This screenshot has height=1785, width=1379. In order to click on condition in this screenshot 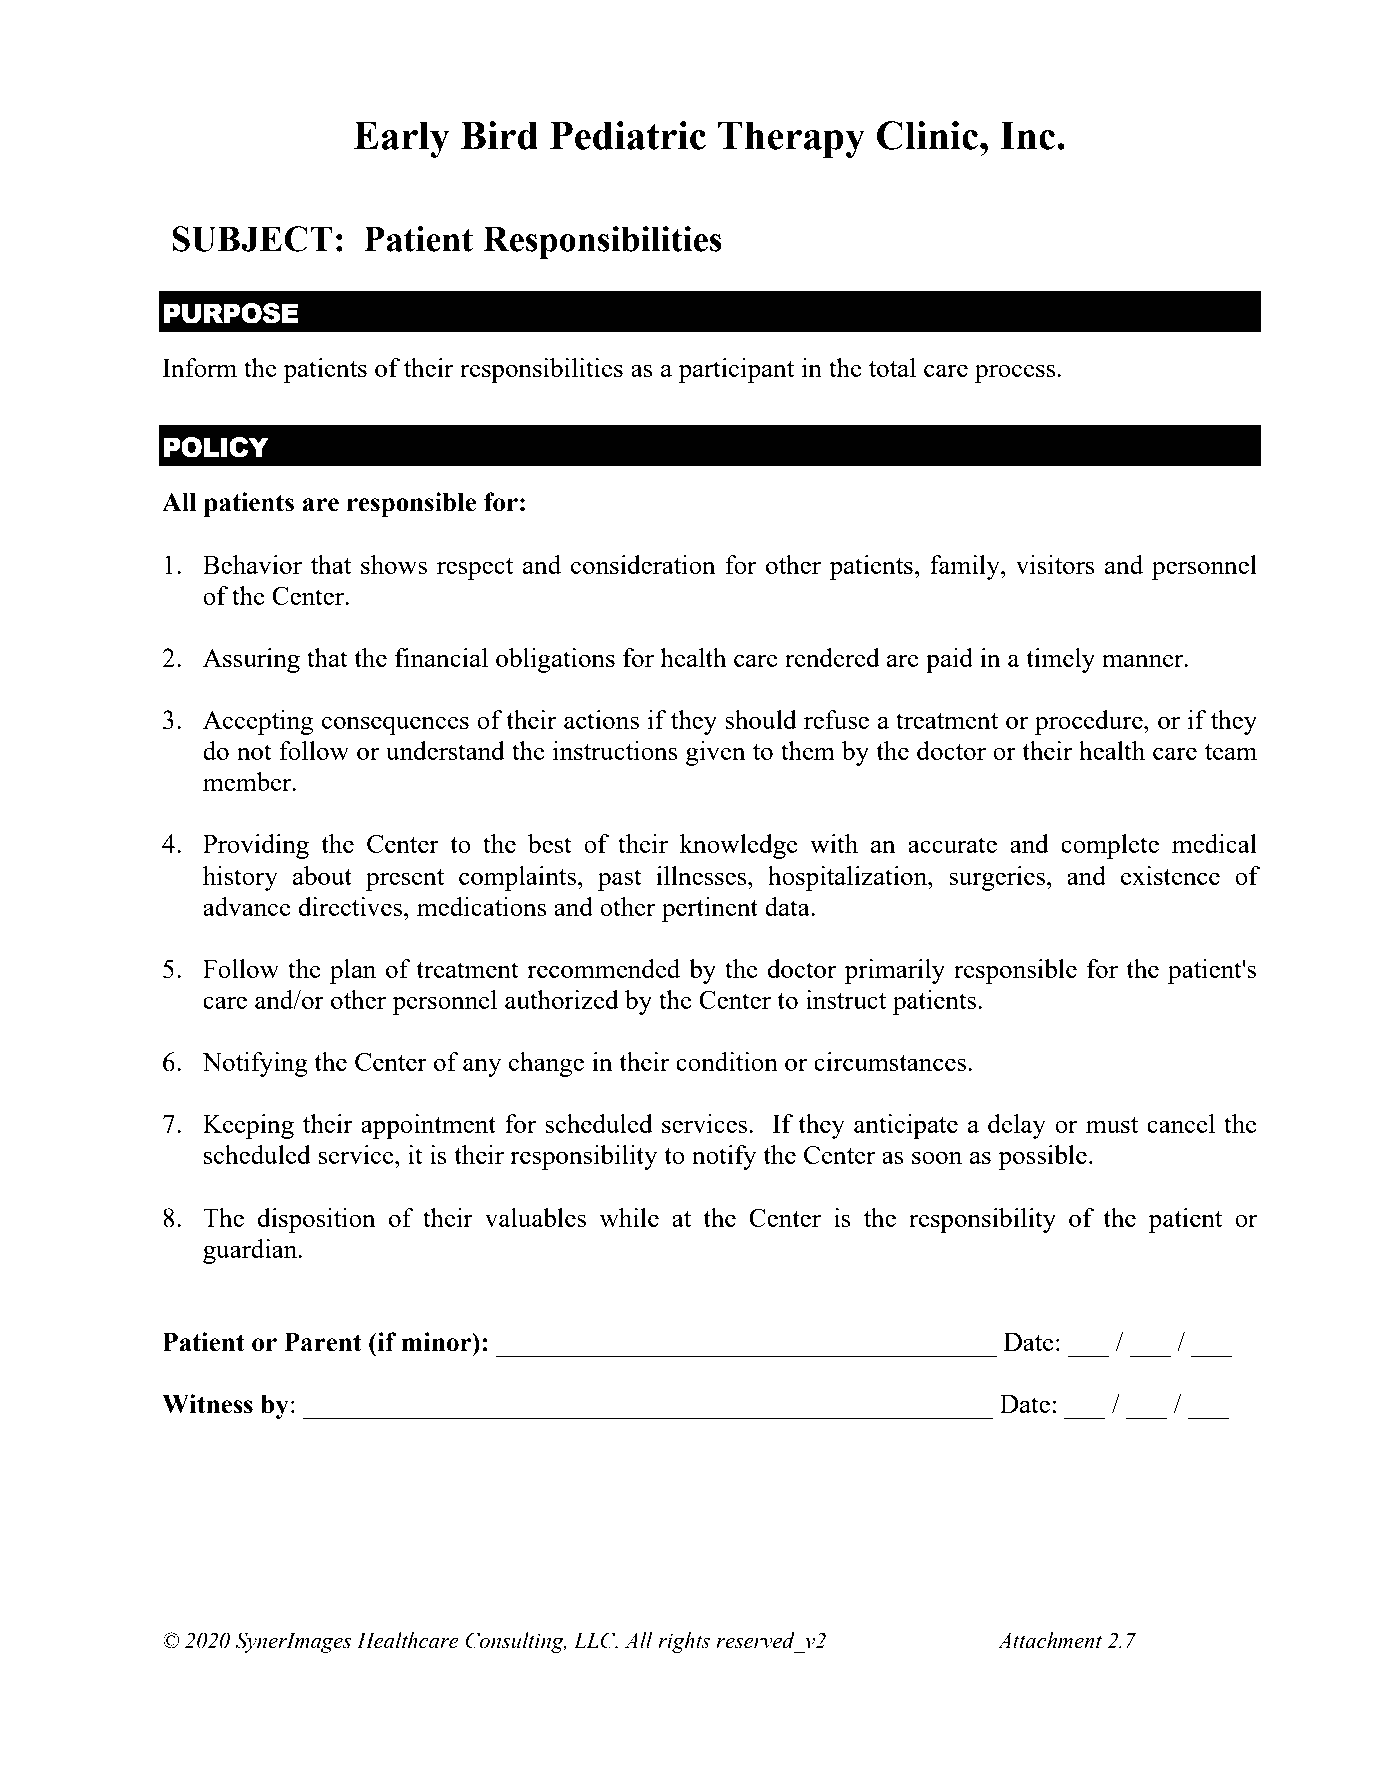, I will do `click(727, 1061)`.
